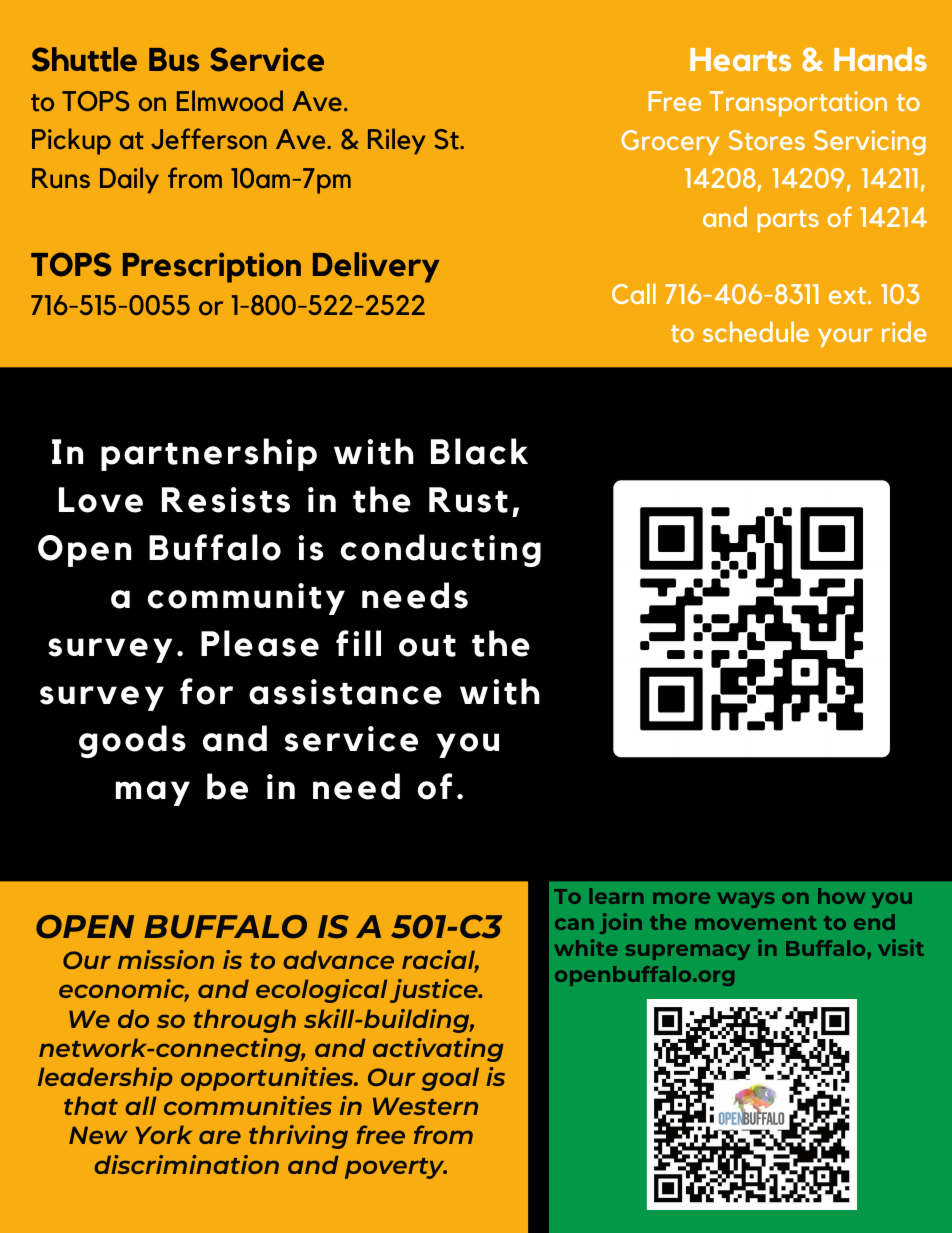  Describe the element at coordinates (798, 104) in the screenshot. I see `Transportation` at that location.
